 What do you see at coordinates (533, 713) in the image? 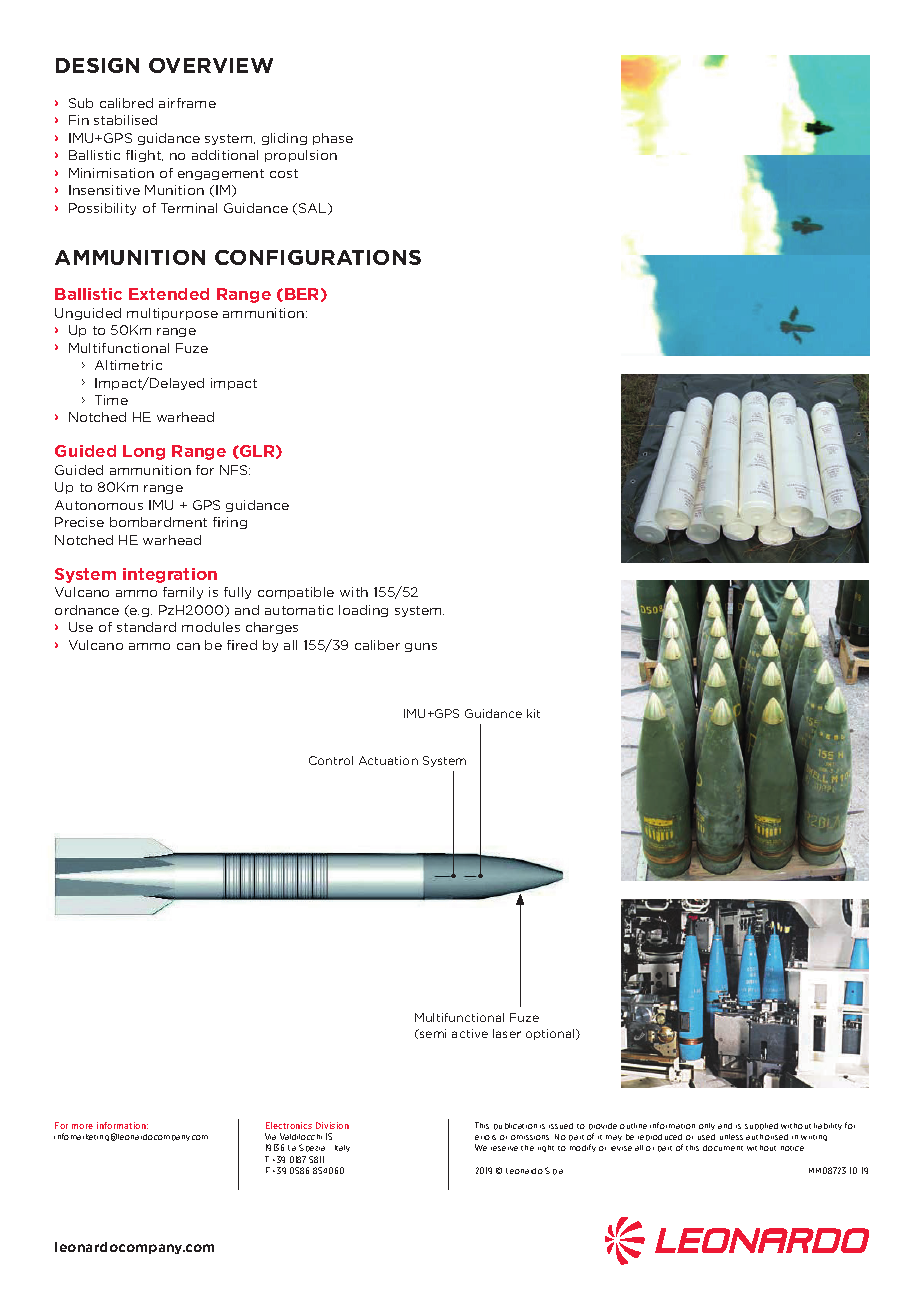
I see `kit` at bounding box center [533, 713].
